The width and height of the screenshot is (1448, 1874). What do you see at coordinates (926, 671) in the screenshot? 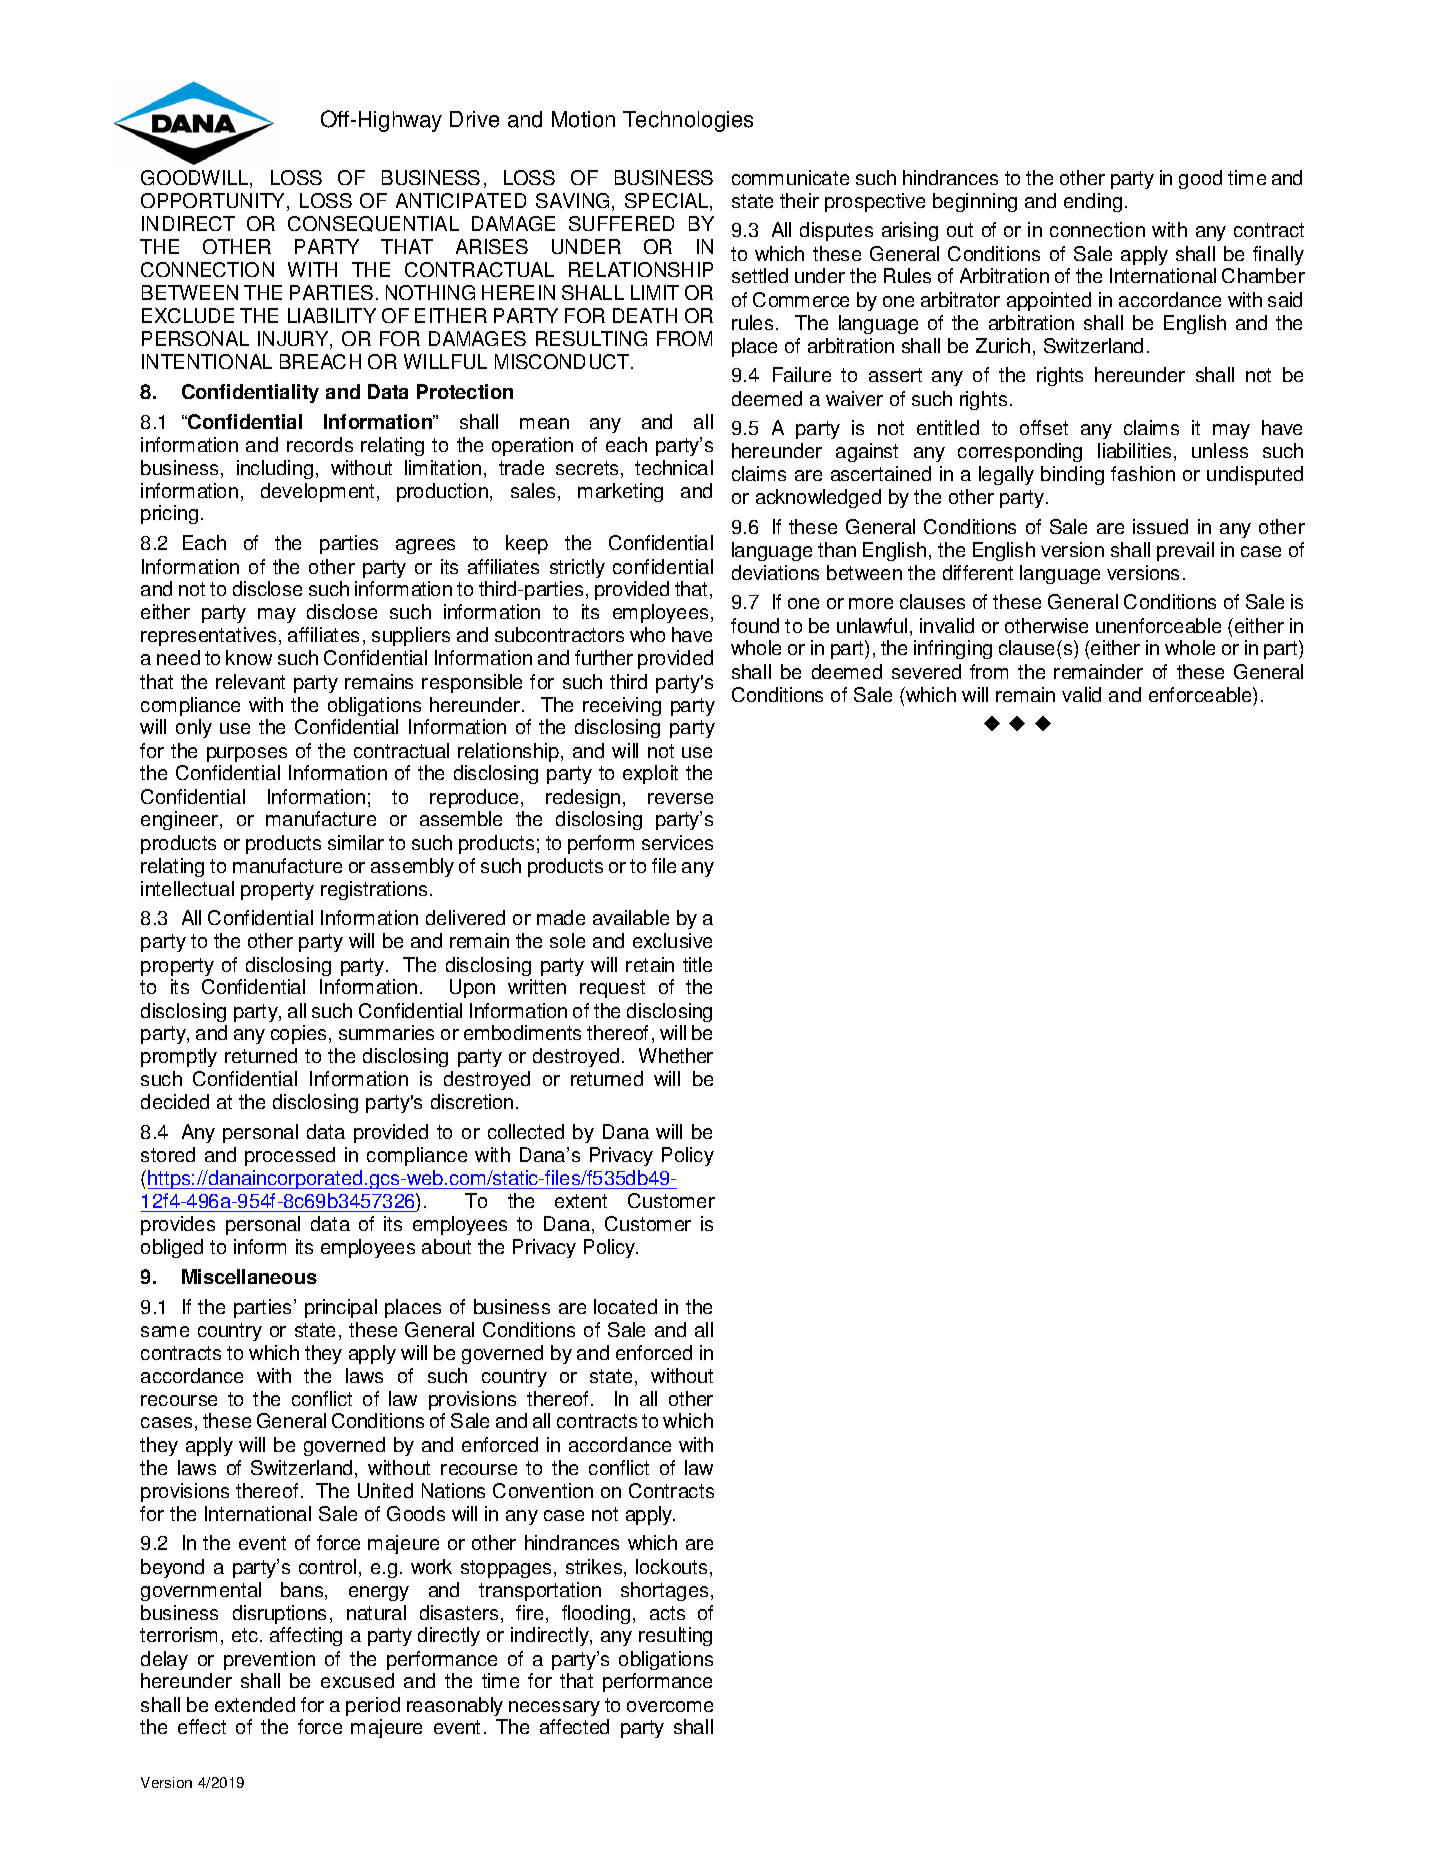
I see `severed` at bounding box center [926, 671].
